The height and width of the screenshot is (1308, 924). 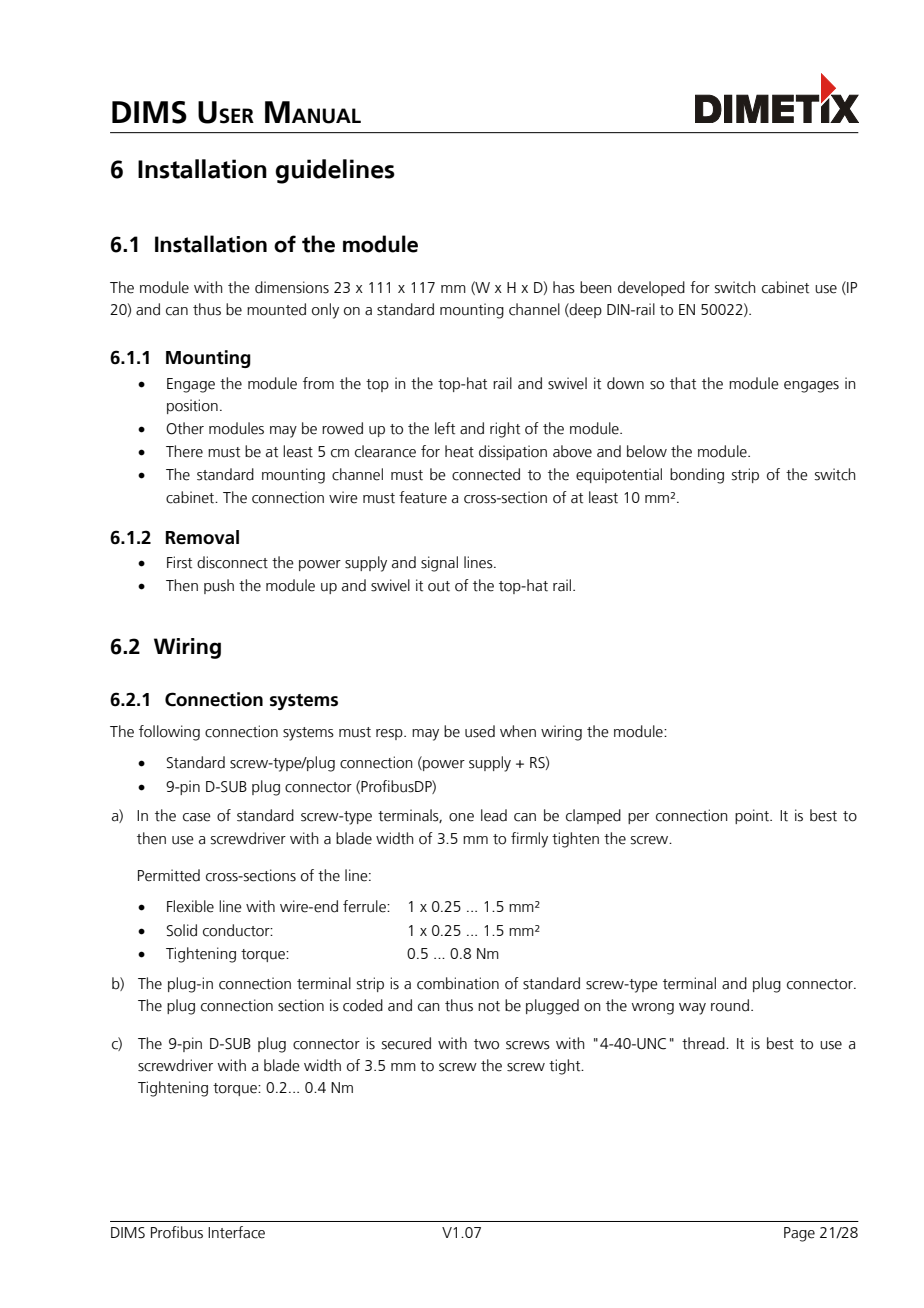 What do you see at coordinates (236, 1232) in the screenshot?
I see `Interface` at bounding box center [236, 1232].
